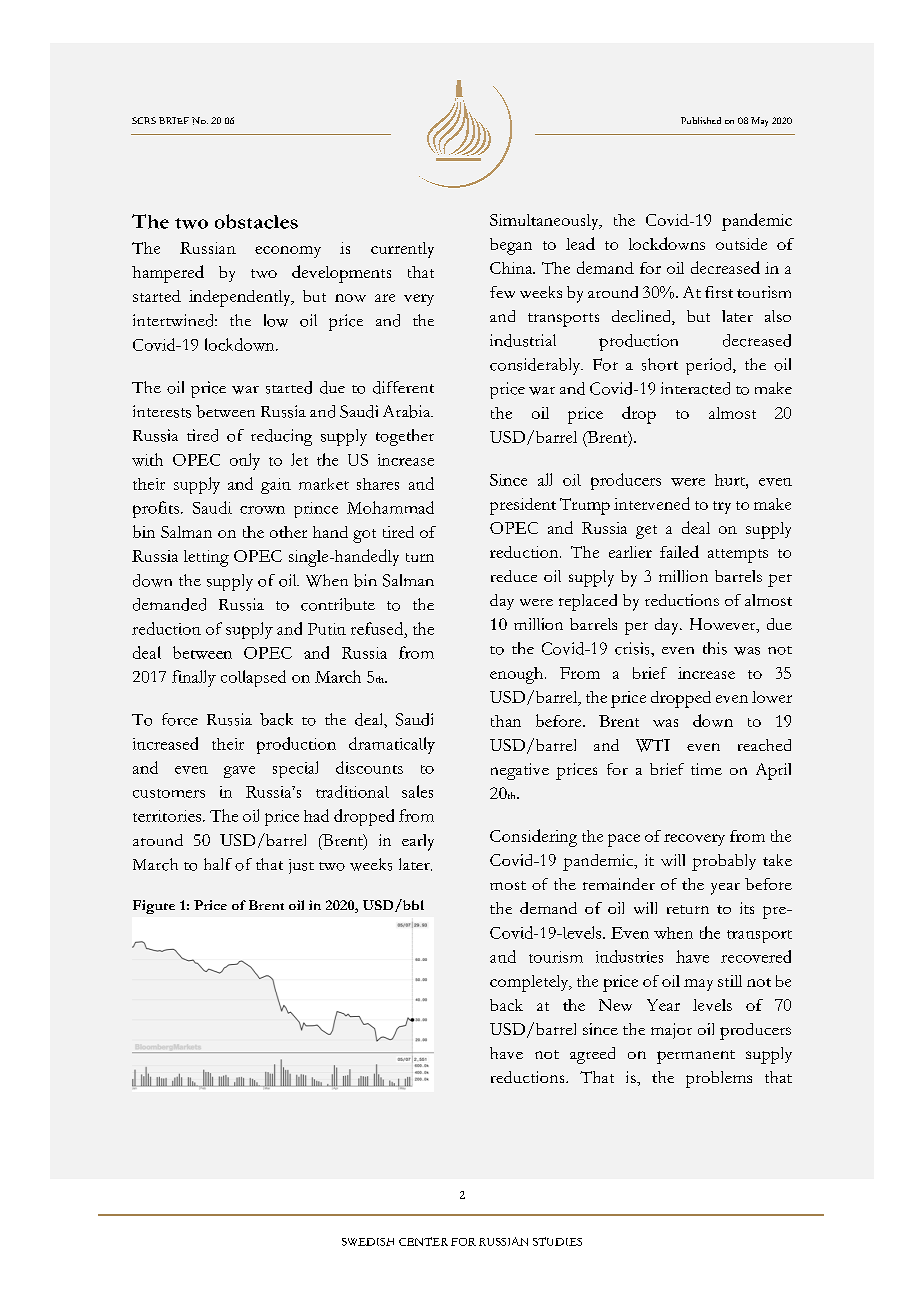 This screenshot has height=1308, width=924. Describe the element at coordinates (239, 772) in the screenshot. I see `gave` at that location.
